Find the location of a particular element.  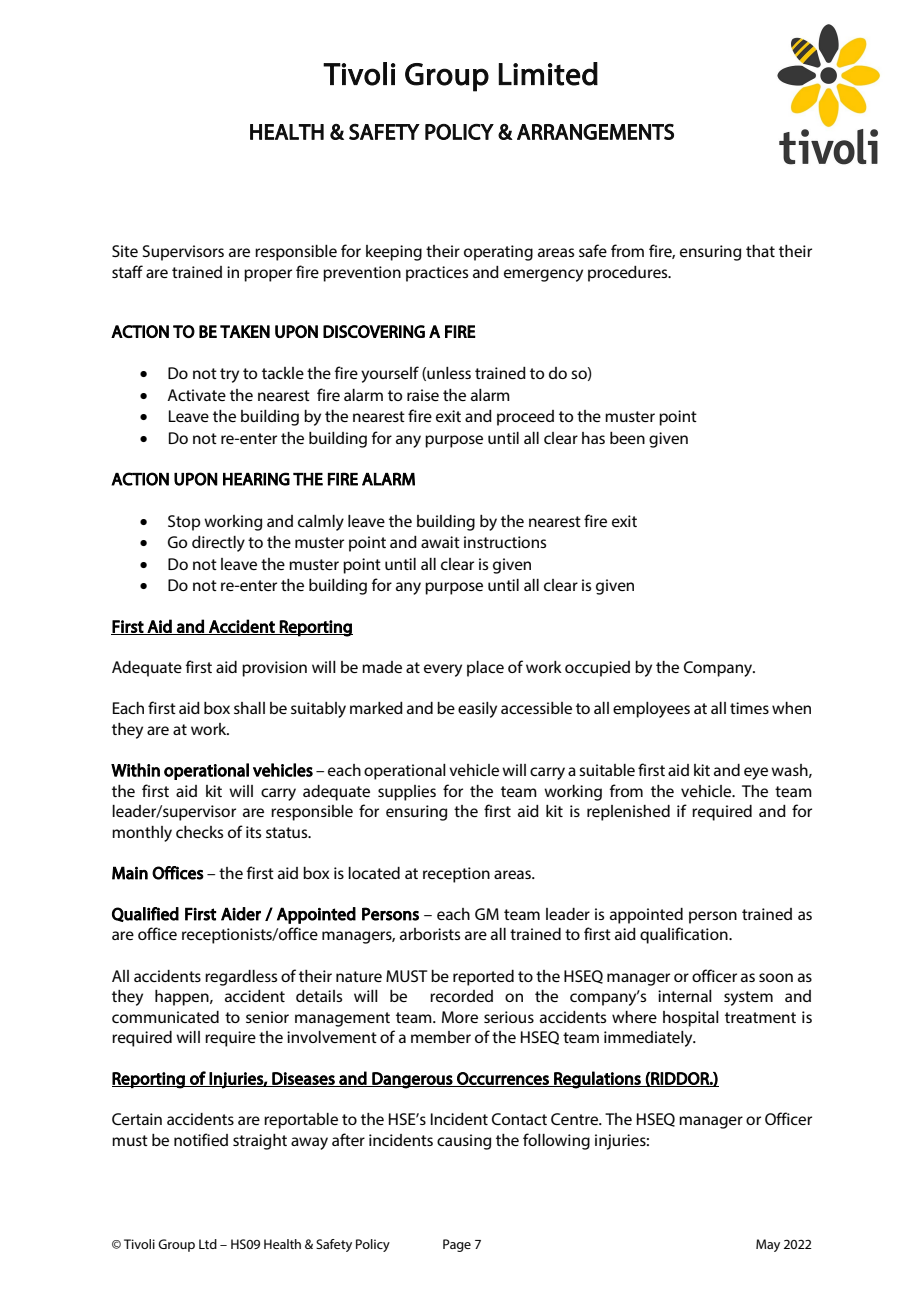

Ltd is located at coordinates (208, 1244).
